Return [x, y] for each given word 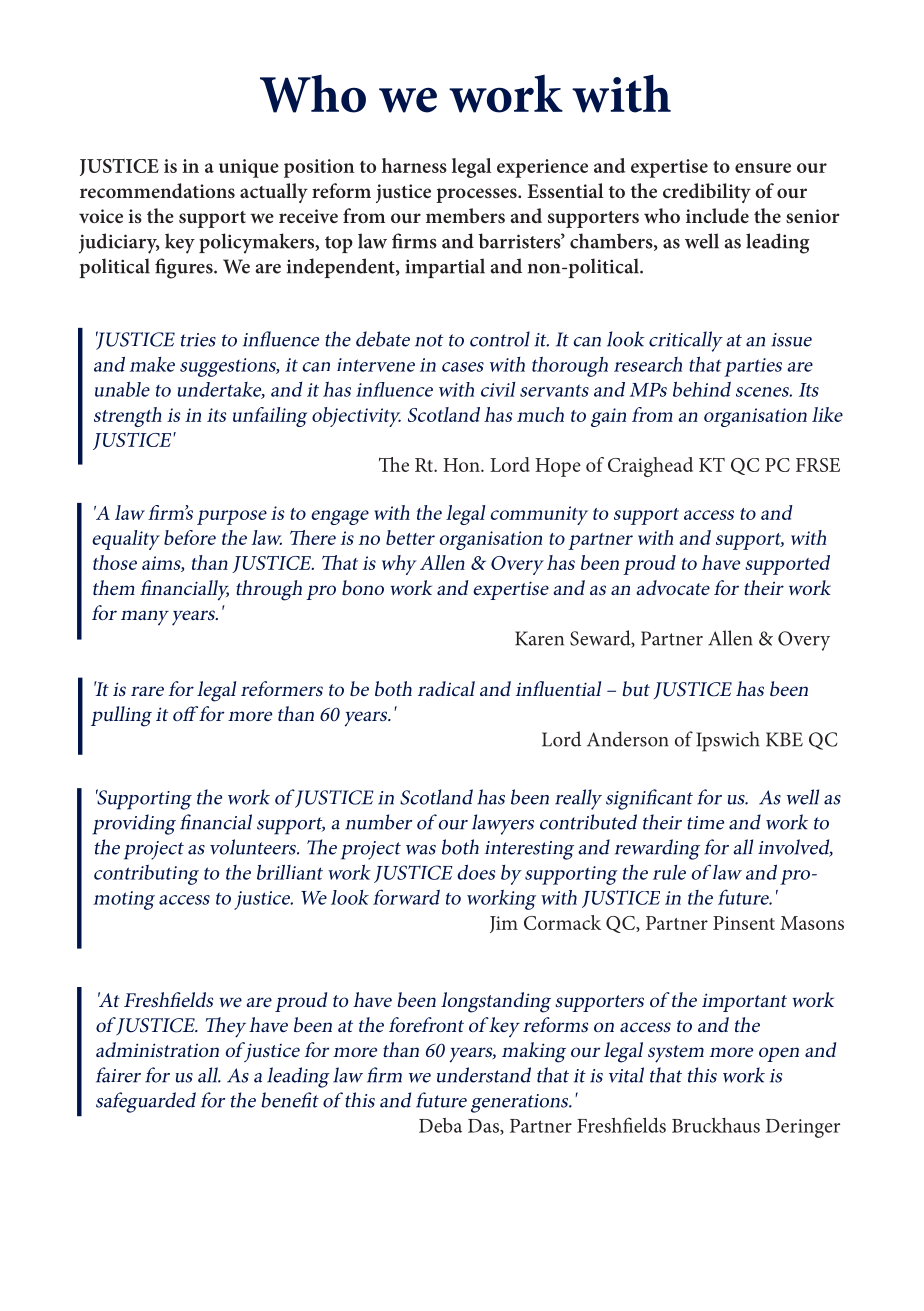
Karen [539, 638]
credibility [707, 193]
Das [484, 1127]
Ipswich [728, 741]
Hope [558, 467]
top [339, 244]
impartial [445, 268]
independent [342, 268]
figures [185, 268]
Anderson [628, 739]
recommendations [157, 190]
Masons [812, 923]
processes [477, 195]
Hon [462, 465]
